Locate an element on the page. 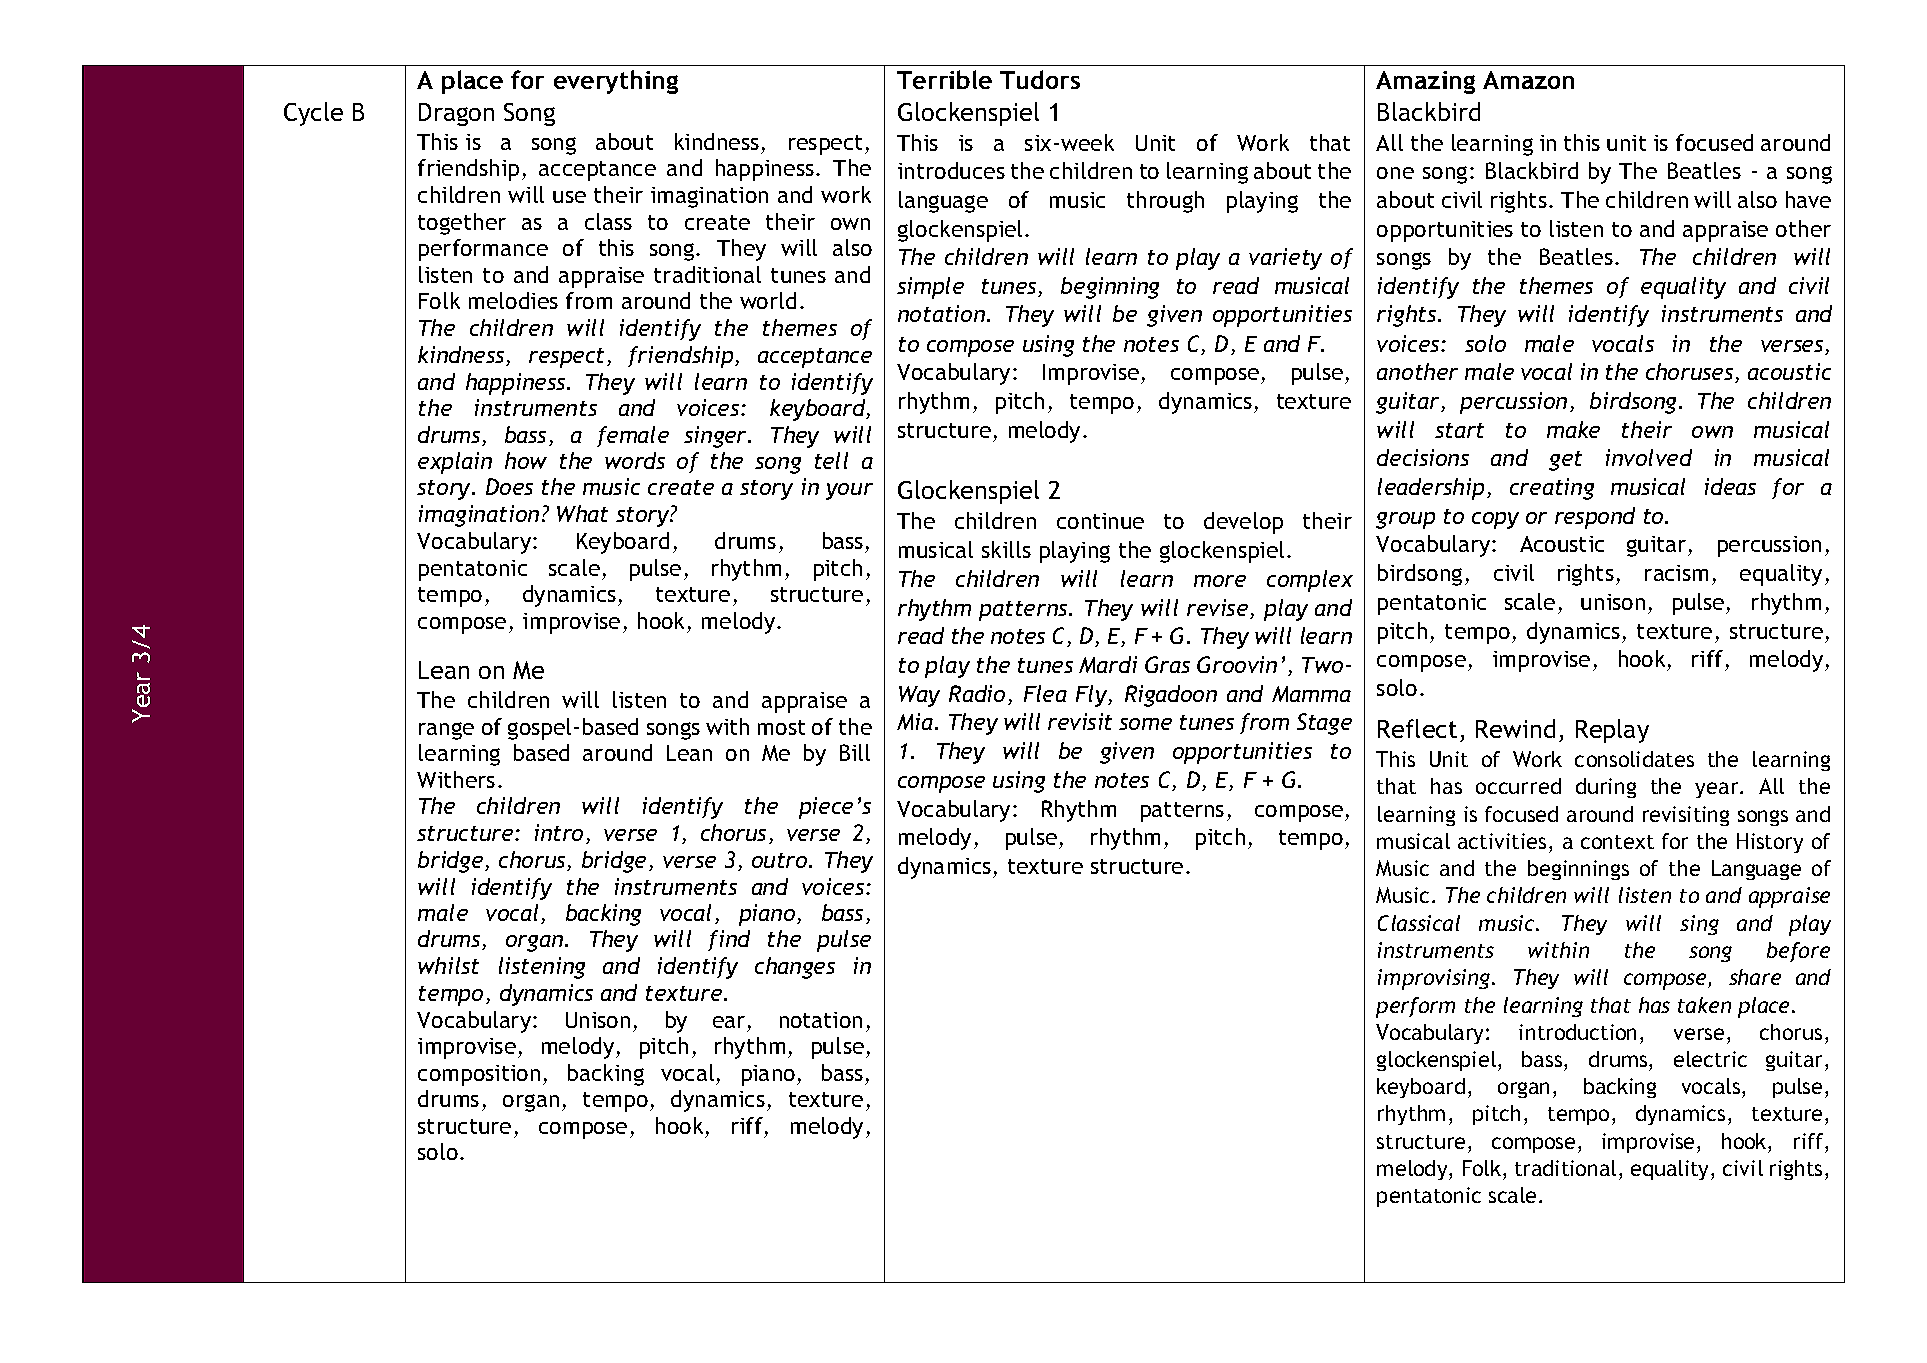 This document has height=1363, width=1927. Amazon is located at coordinates (1528, 80).
